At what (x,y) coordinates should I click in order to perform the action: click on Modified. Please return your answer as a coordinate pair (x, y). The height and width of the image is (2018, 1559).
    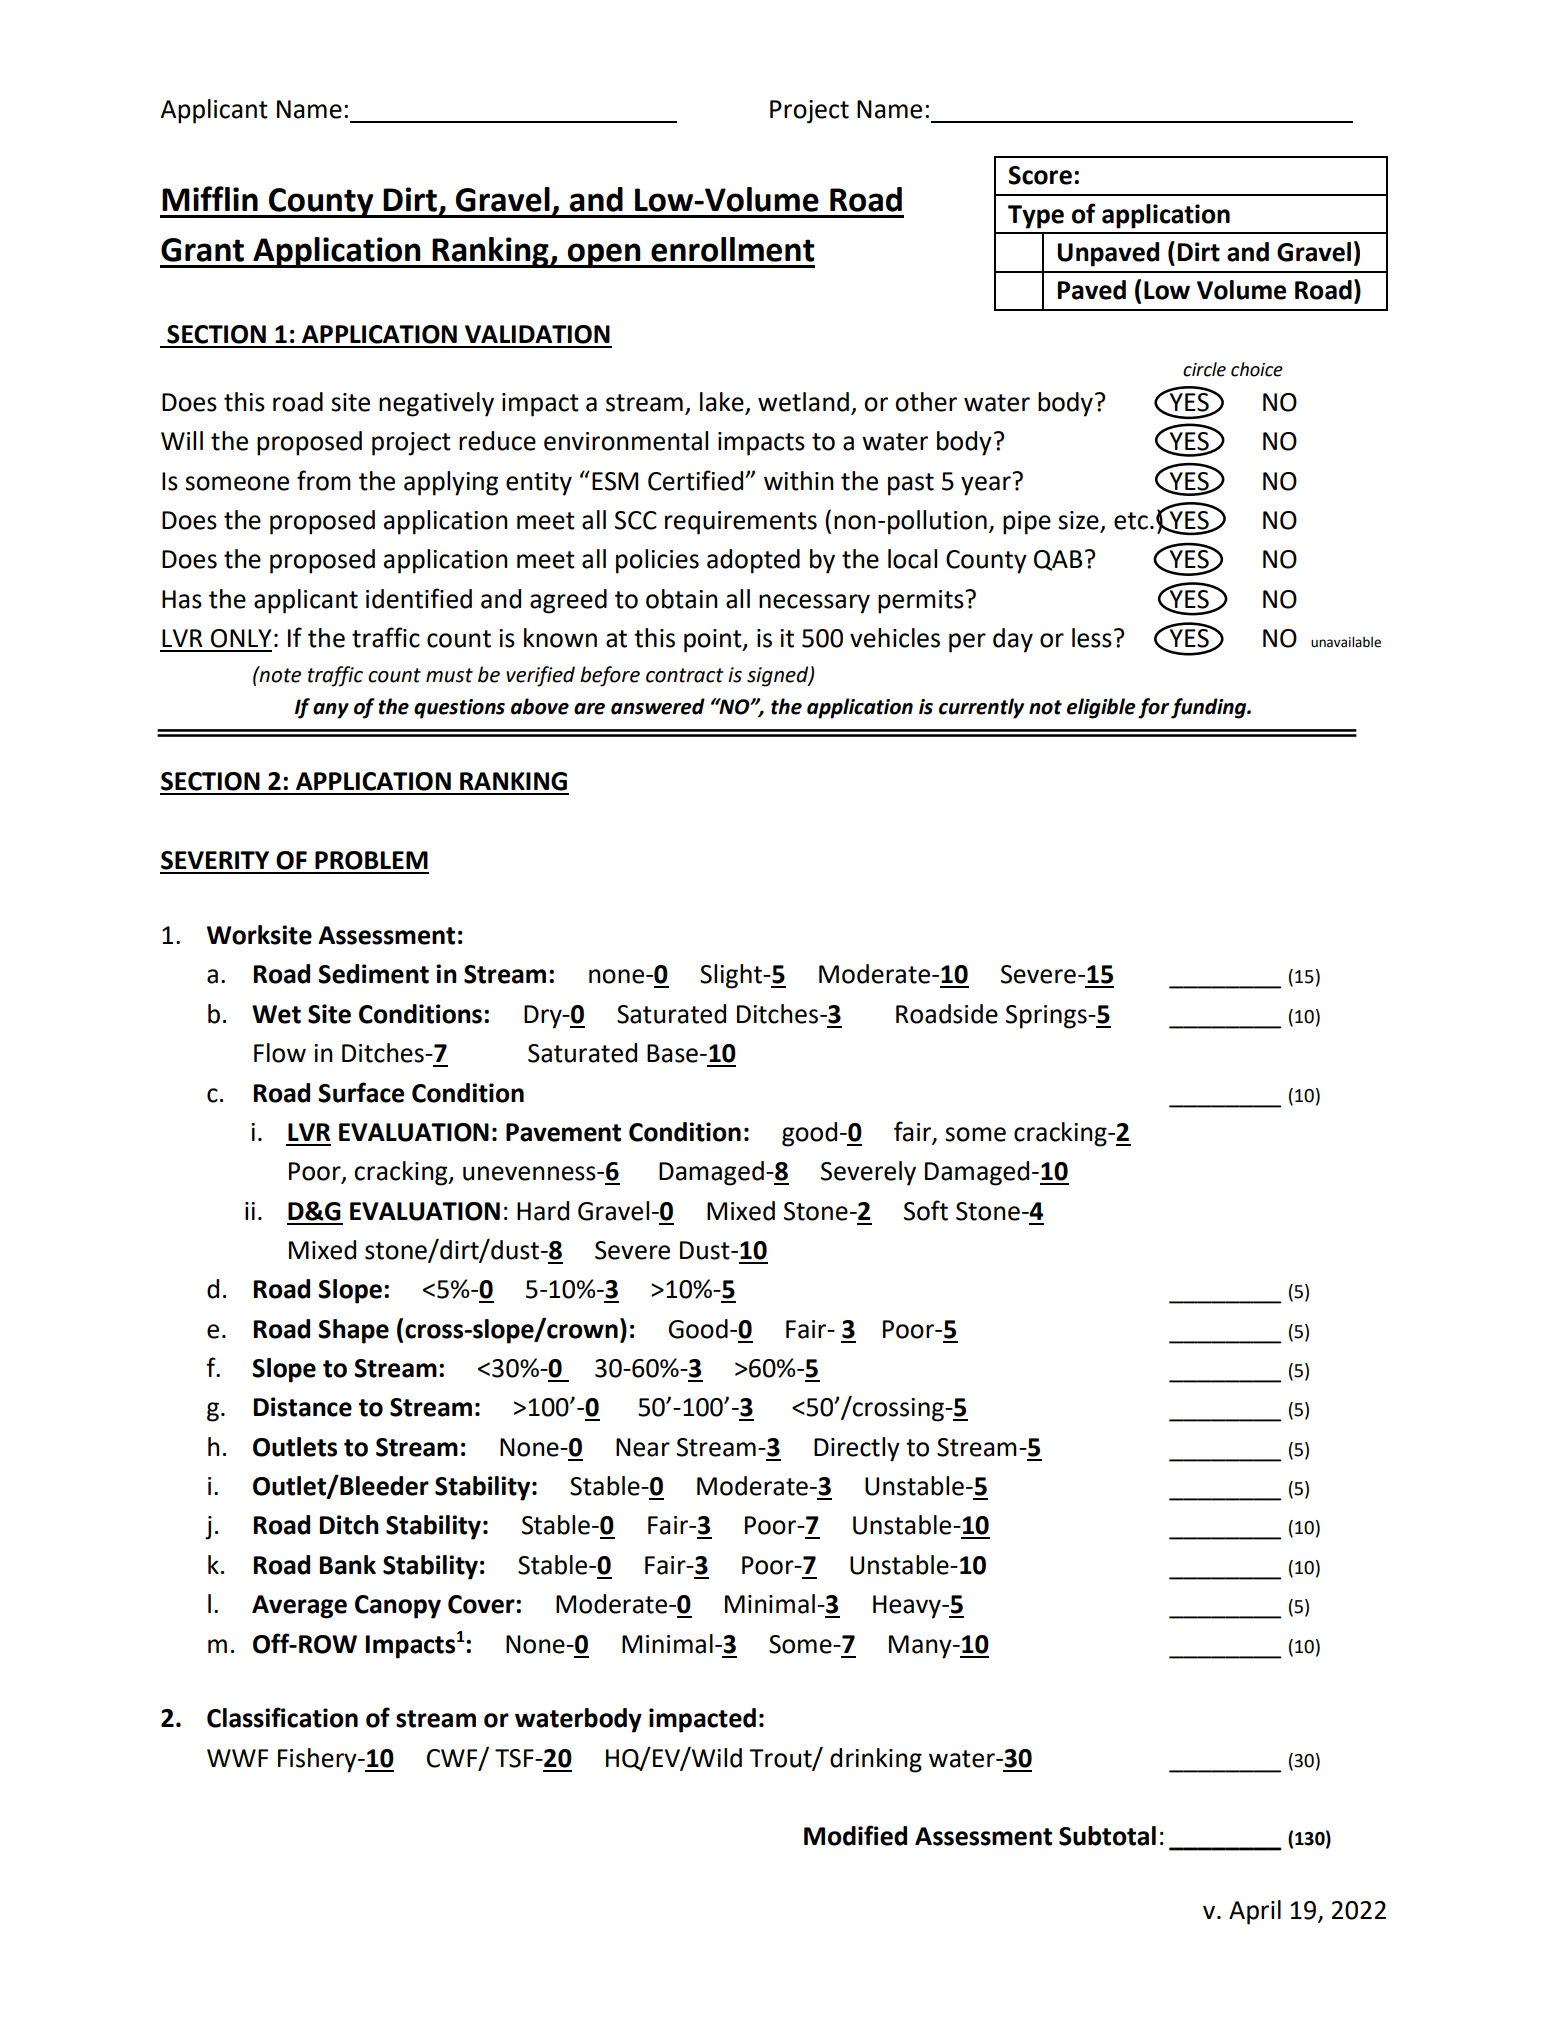
    Looking at the image, I should click on (855, 1835).
